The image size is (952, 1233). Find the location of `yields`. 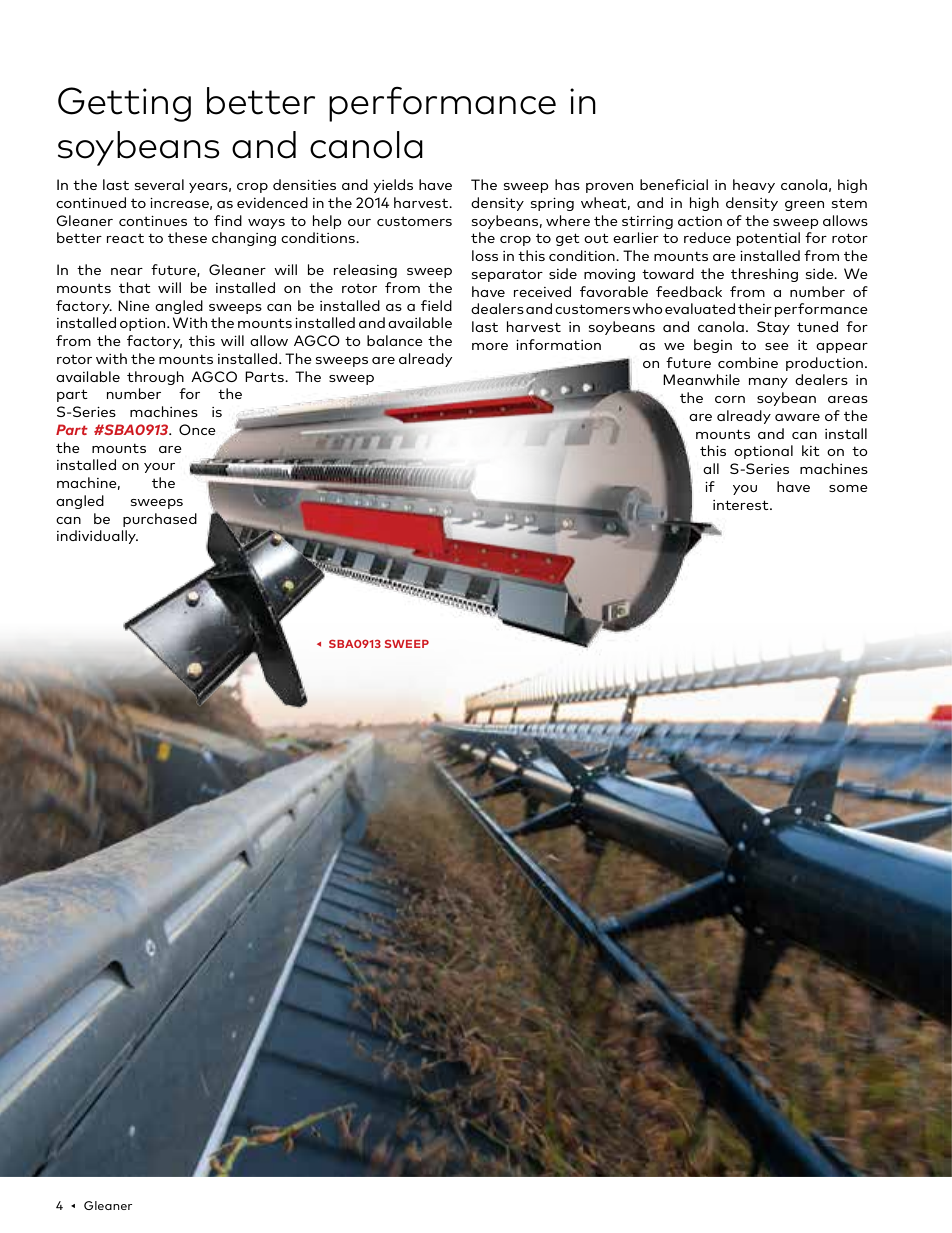

yields is located at coordinates (393, 186).
